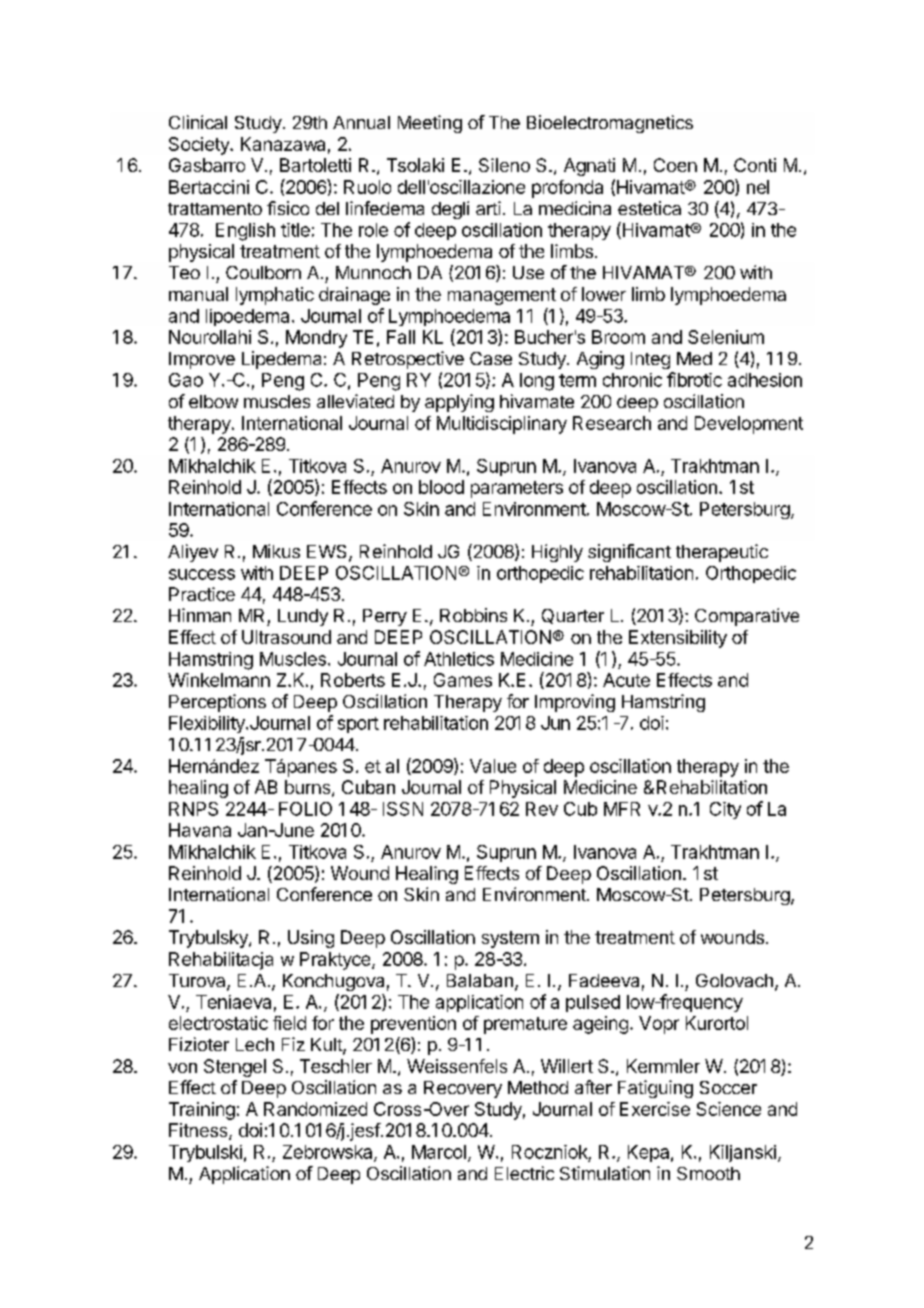  What do you see at coordinates (430, 124) in the screenshot?
I see `Meeting` at bounding box center [430, 124].
